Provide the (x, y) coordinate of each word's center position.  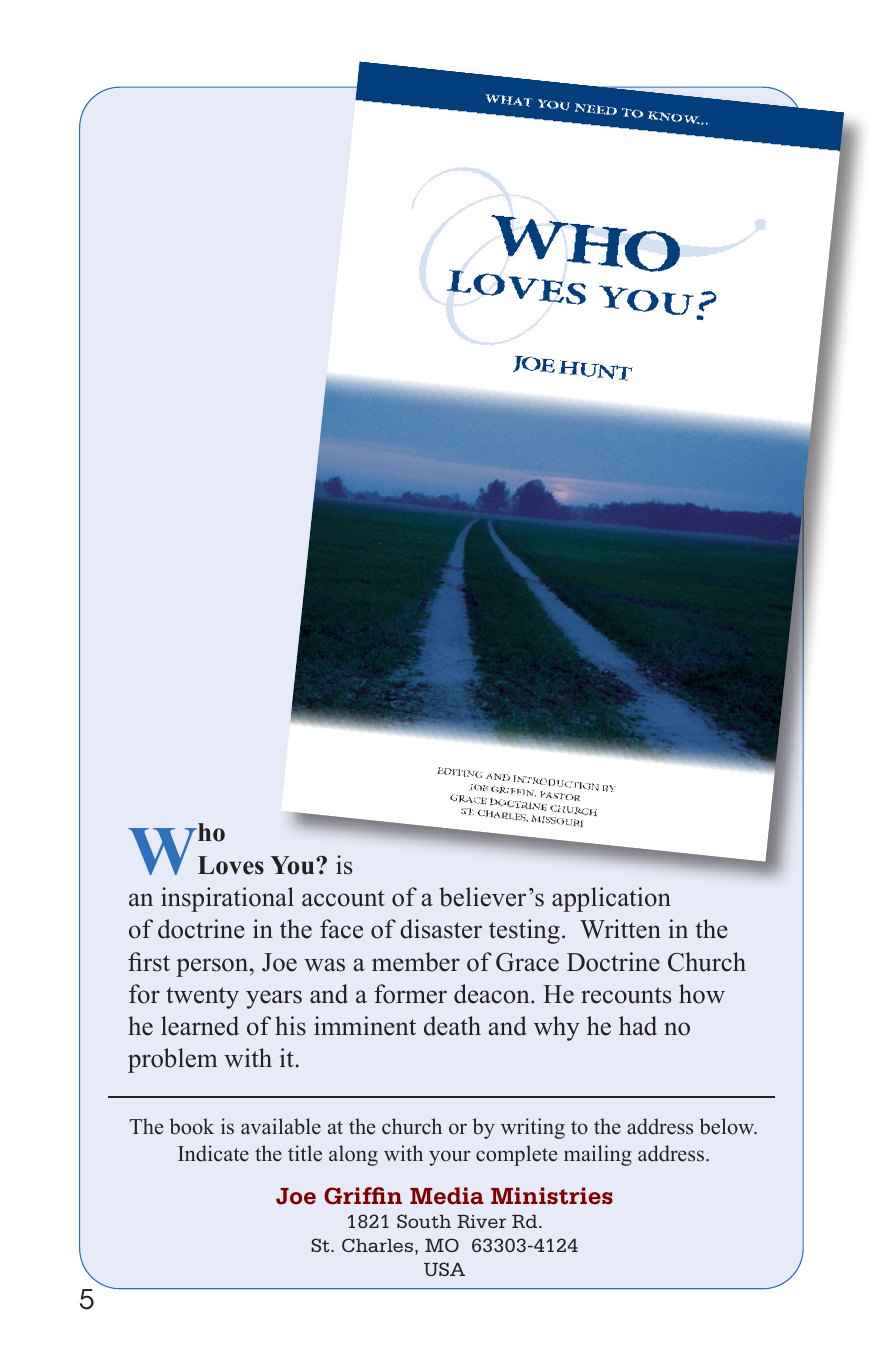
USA (444, 1269)
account (343, 898)
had (638, 1026)
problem (173, 1060)
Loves (231, 865)
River (481, 1221)
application (611, 899)
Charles (377, 1245)
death (452, 1026)
